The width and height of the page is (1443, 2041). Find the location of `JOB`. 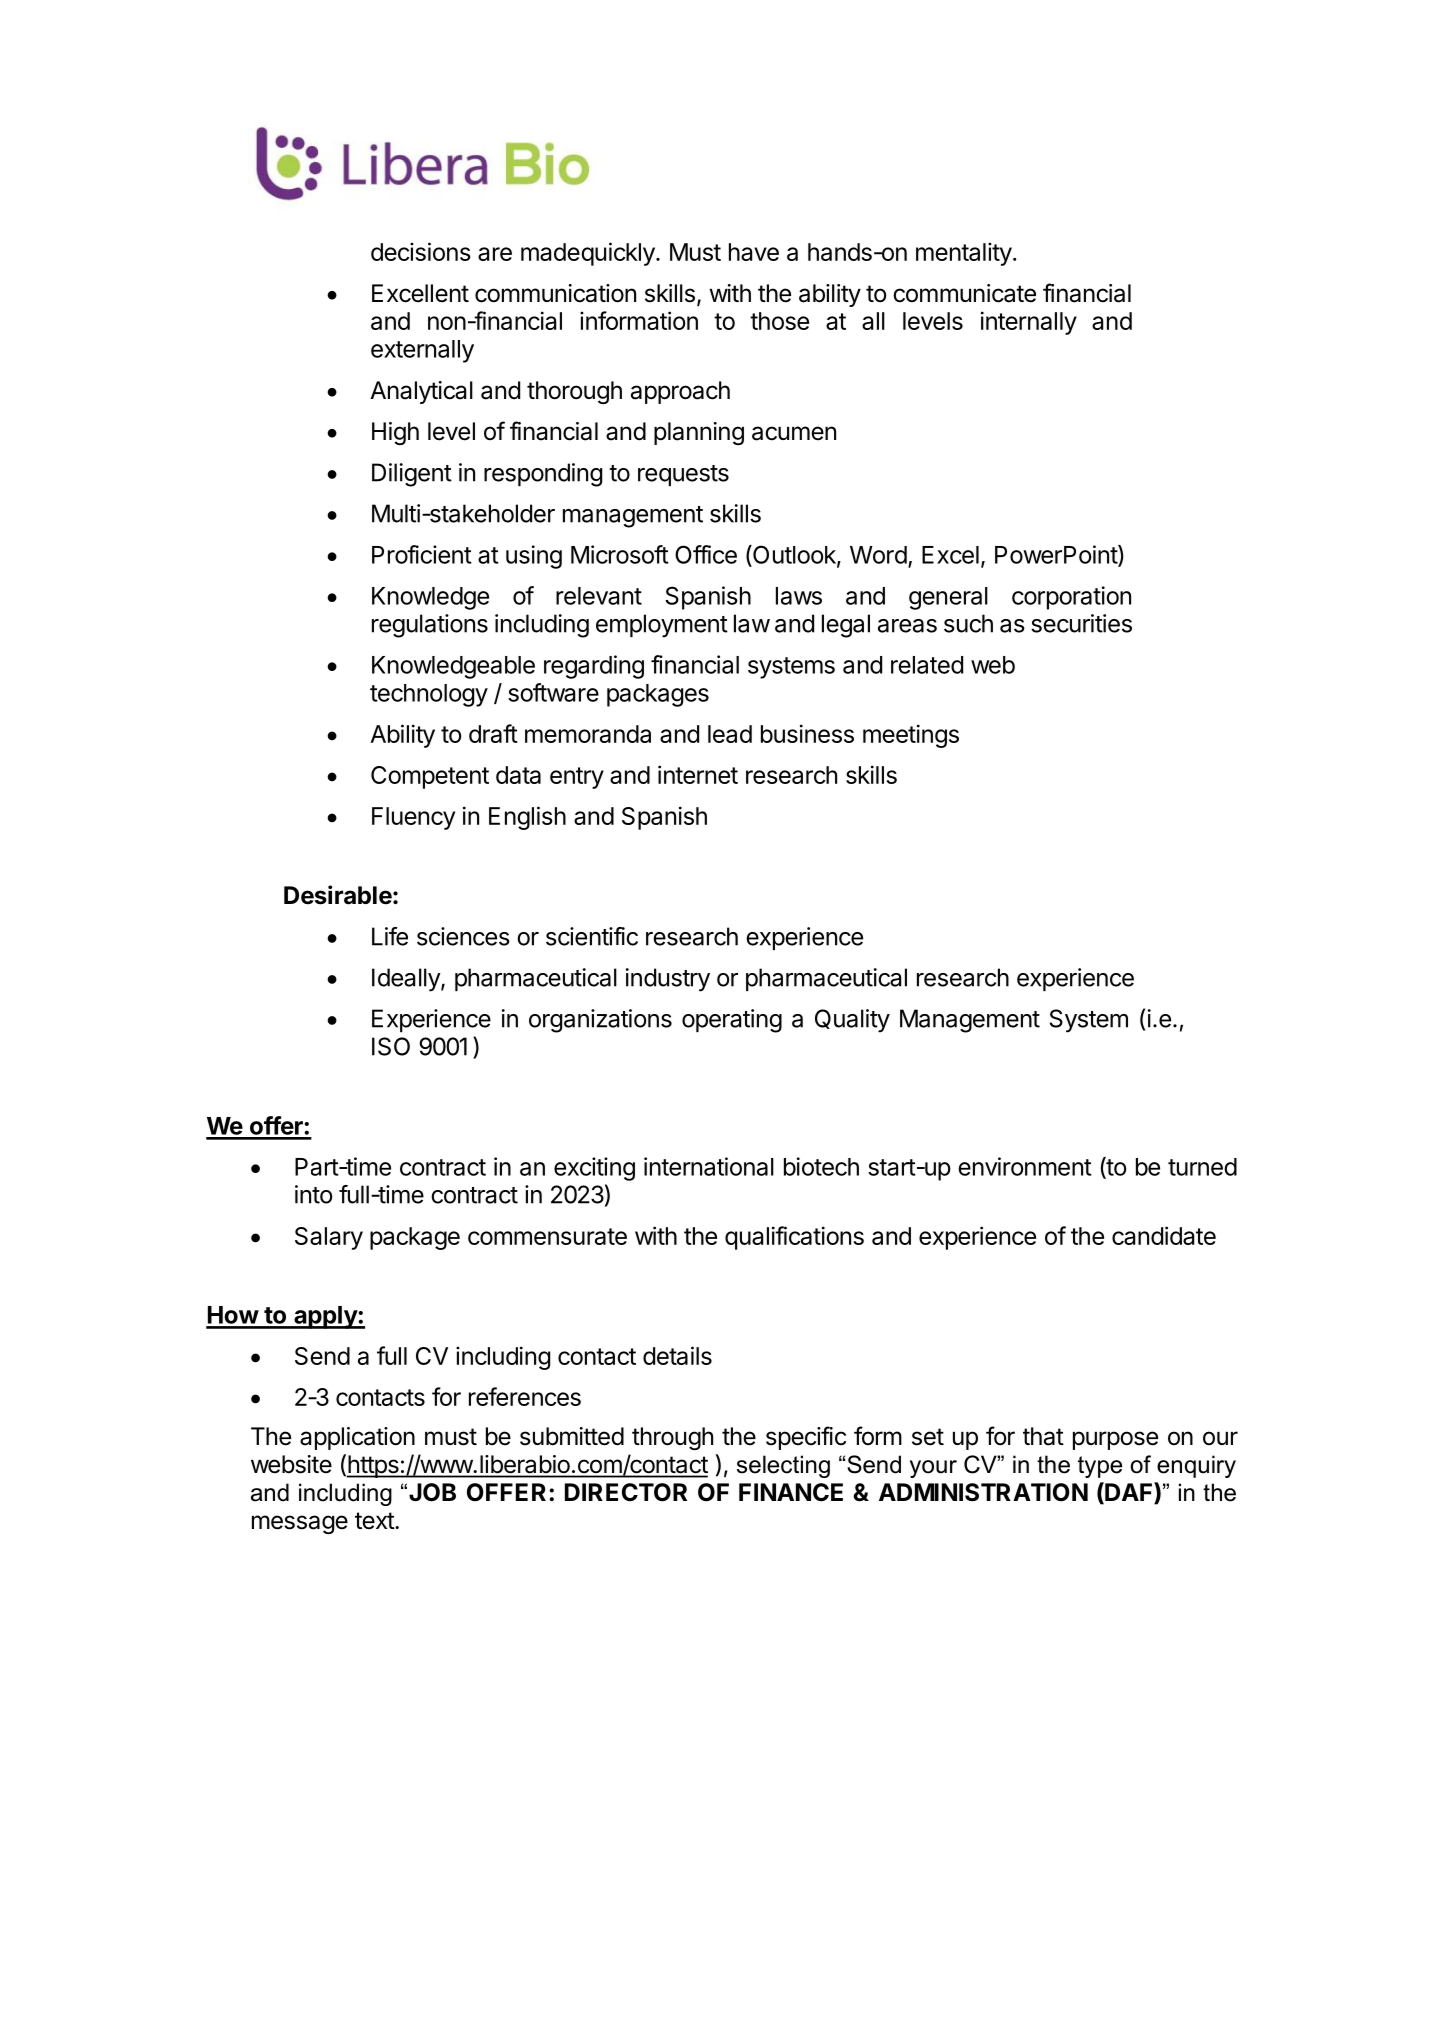

JOB is located at coordinates (432, 1492).
